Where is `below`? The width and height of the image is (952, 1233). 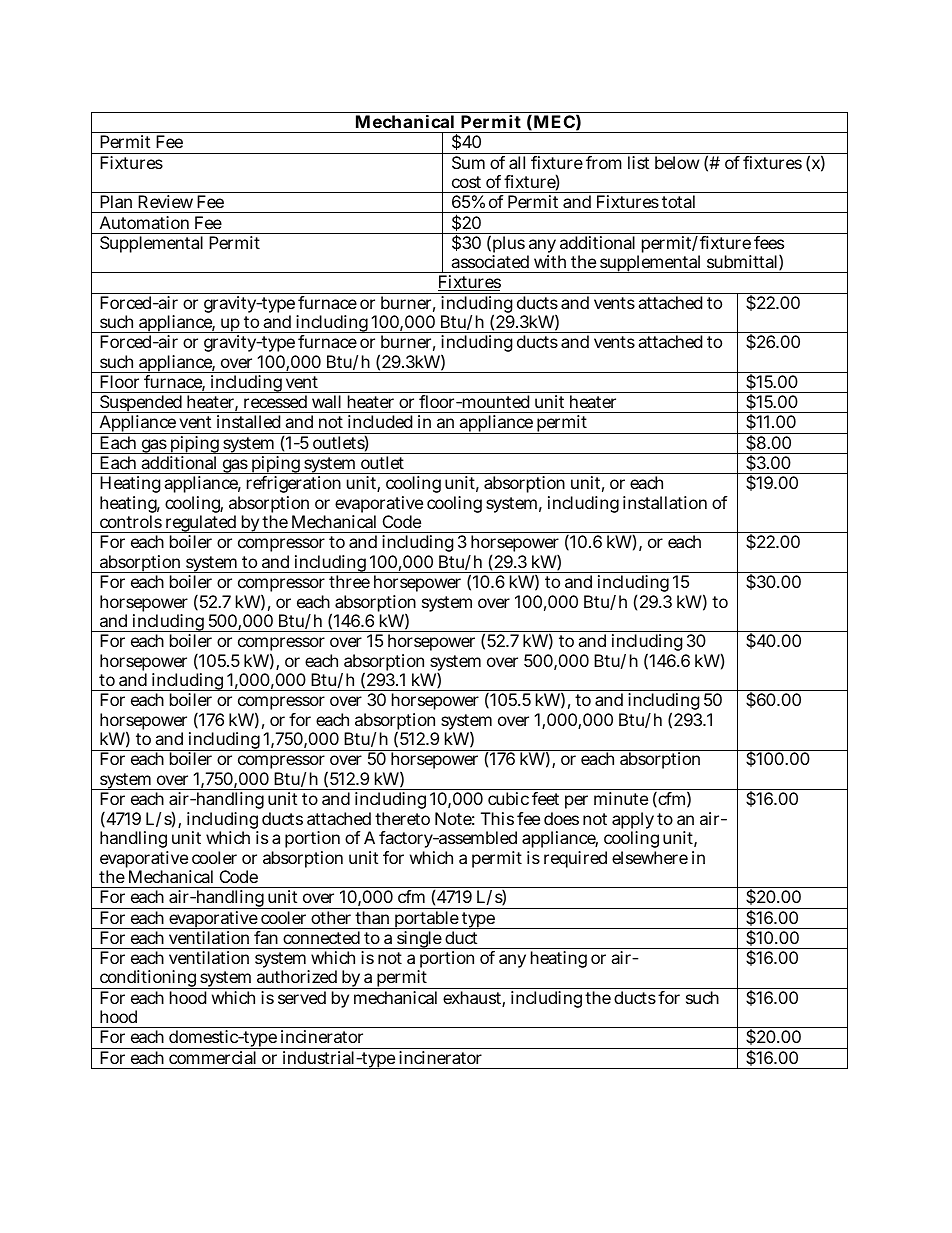 below is located at coordinates (677, 162).
